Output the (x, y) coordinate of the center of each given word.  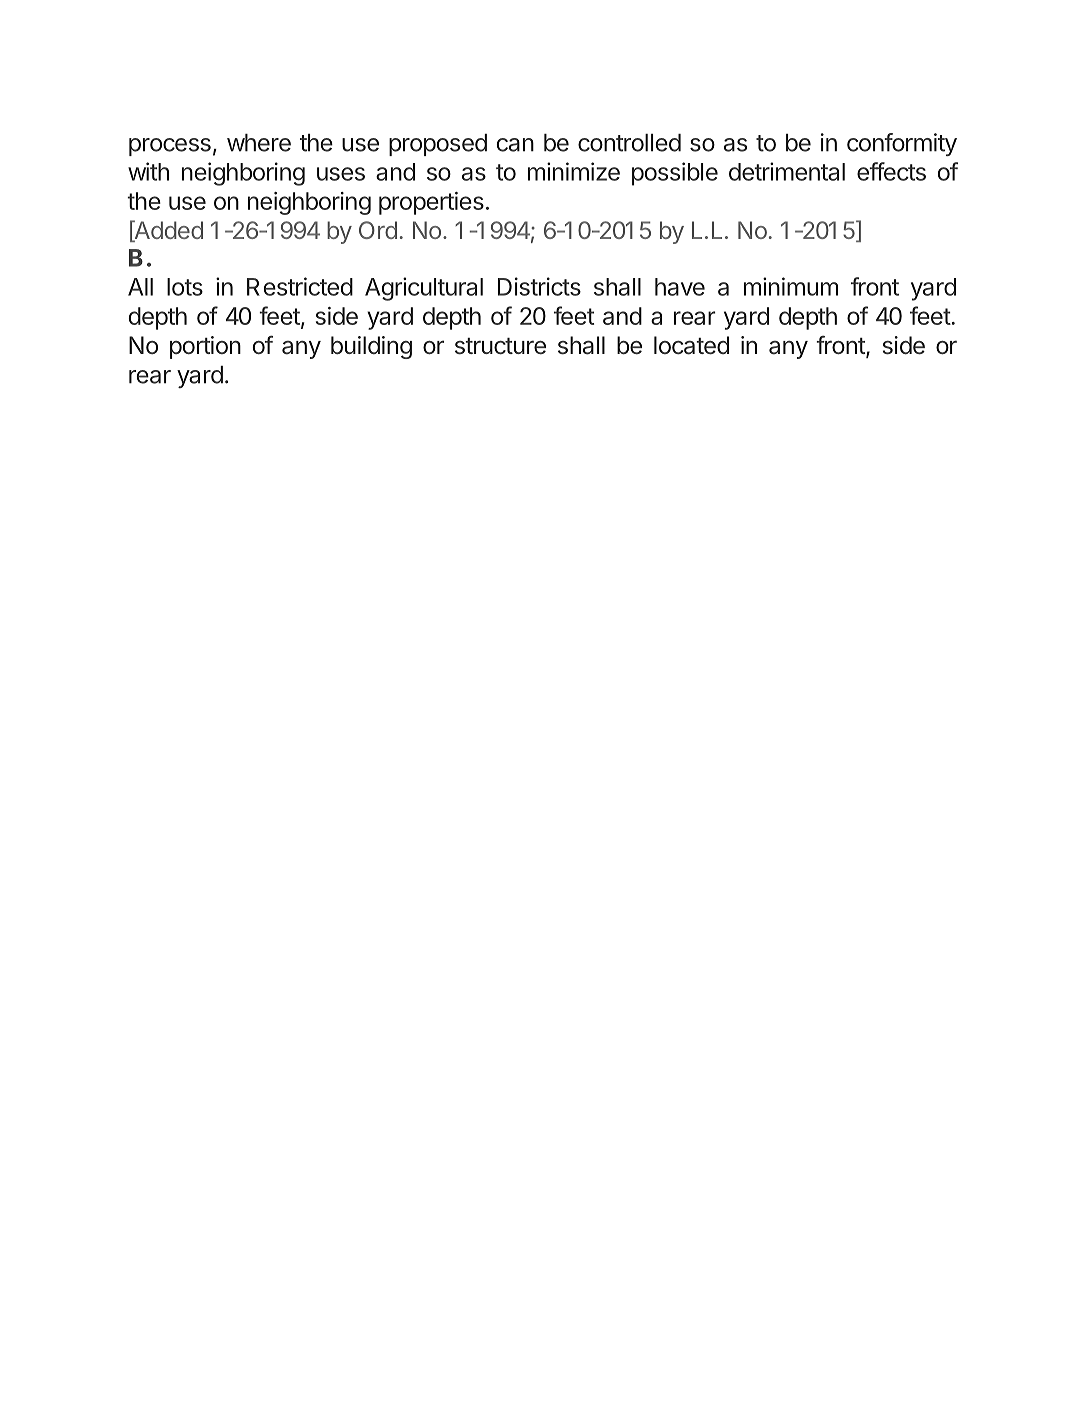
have (680, 287)
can (515, 145)
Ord (378, 230)
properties (431, 203)
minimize (574, 171)
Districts (539, 286)
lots (185, 287)
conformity (902, 144)
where (259, 143)
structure (500, 346)
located (691, 345)
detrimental (787, 171)
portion (205, 347)
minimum (791, 286)
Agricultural (424, 289)
